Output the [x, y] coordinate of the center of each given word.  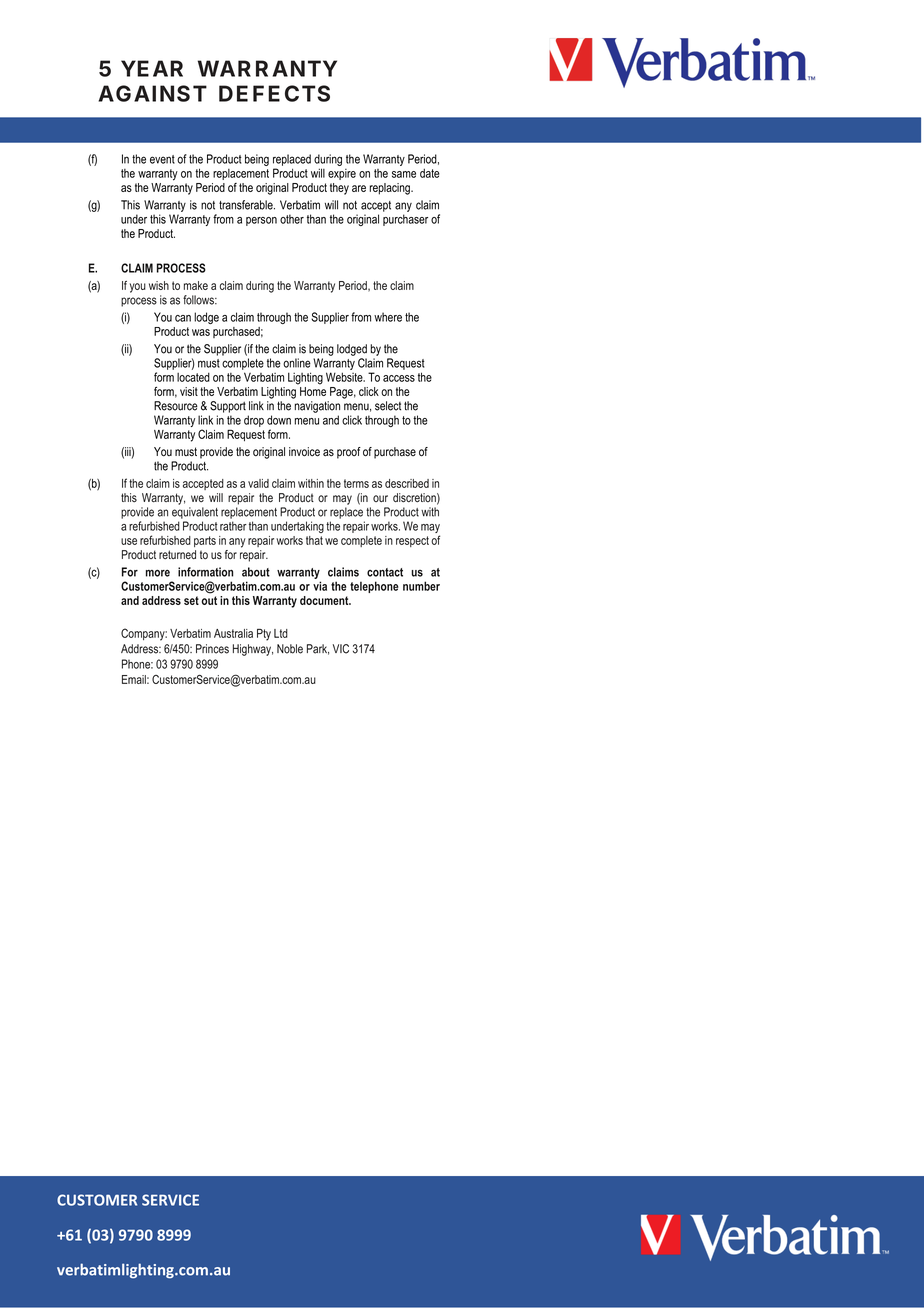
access [399, 378]
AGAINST [152, 93]
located [193, 377]
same [404, 174]
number [421, 586]
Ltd [281, 633]
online [297, 363]
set [191, 600]
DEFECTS [274, 93]
